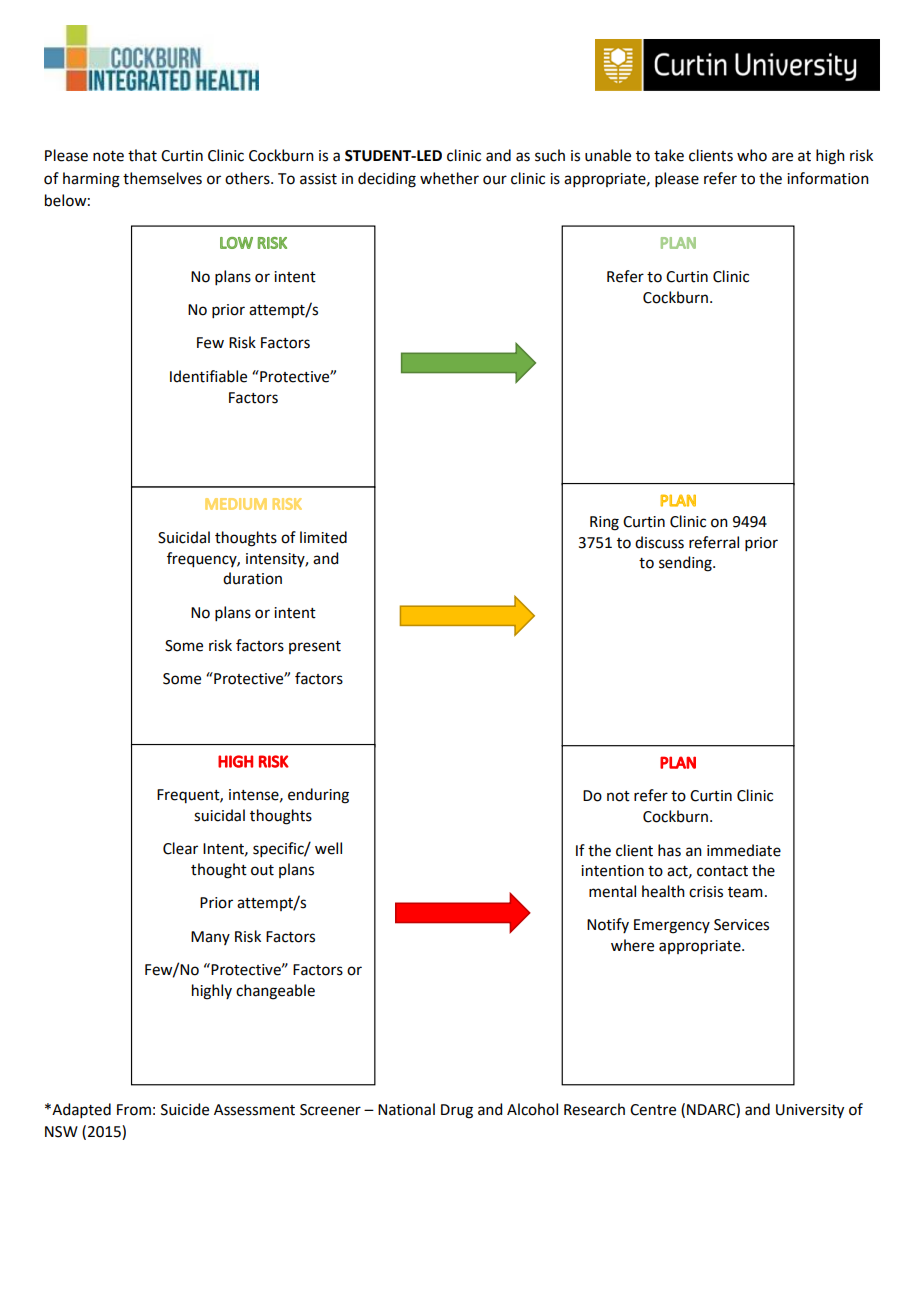  Describe the element at coordinates (752, 155) in the screenshot. I see `who` at that location.
